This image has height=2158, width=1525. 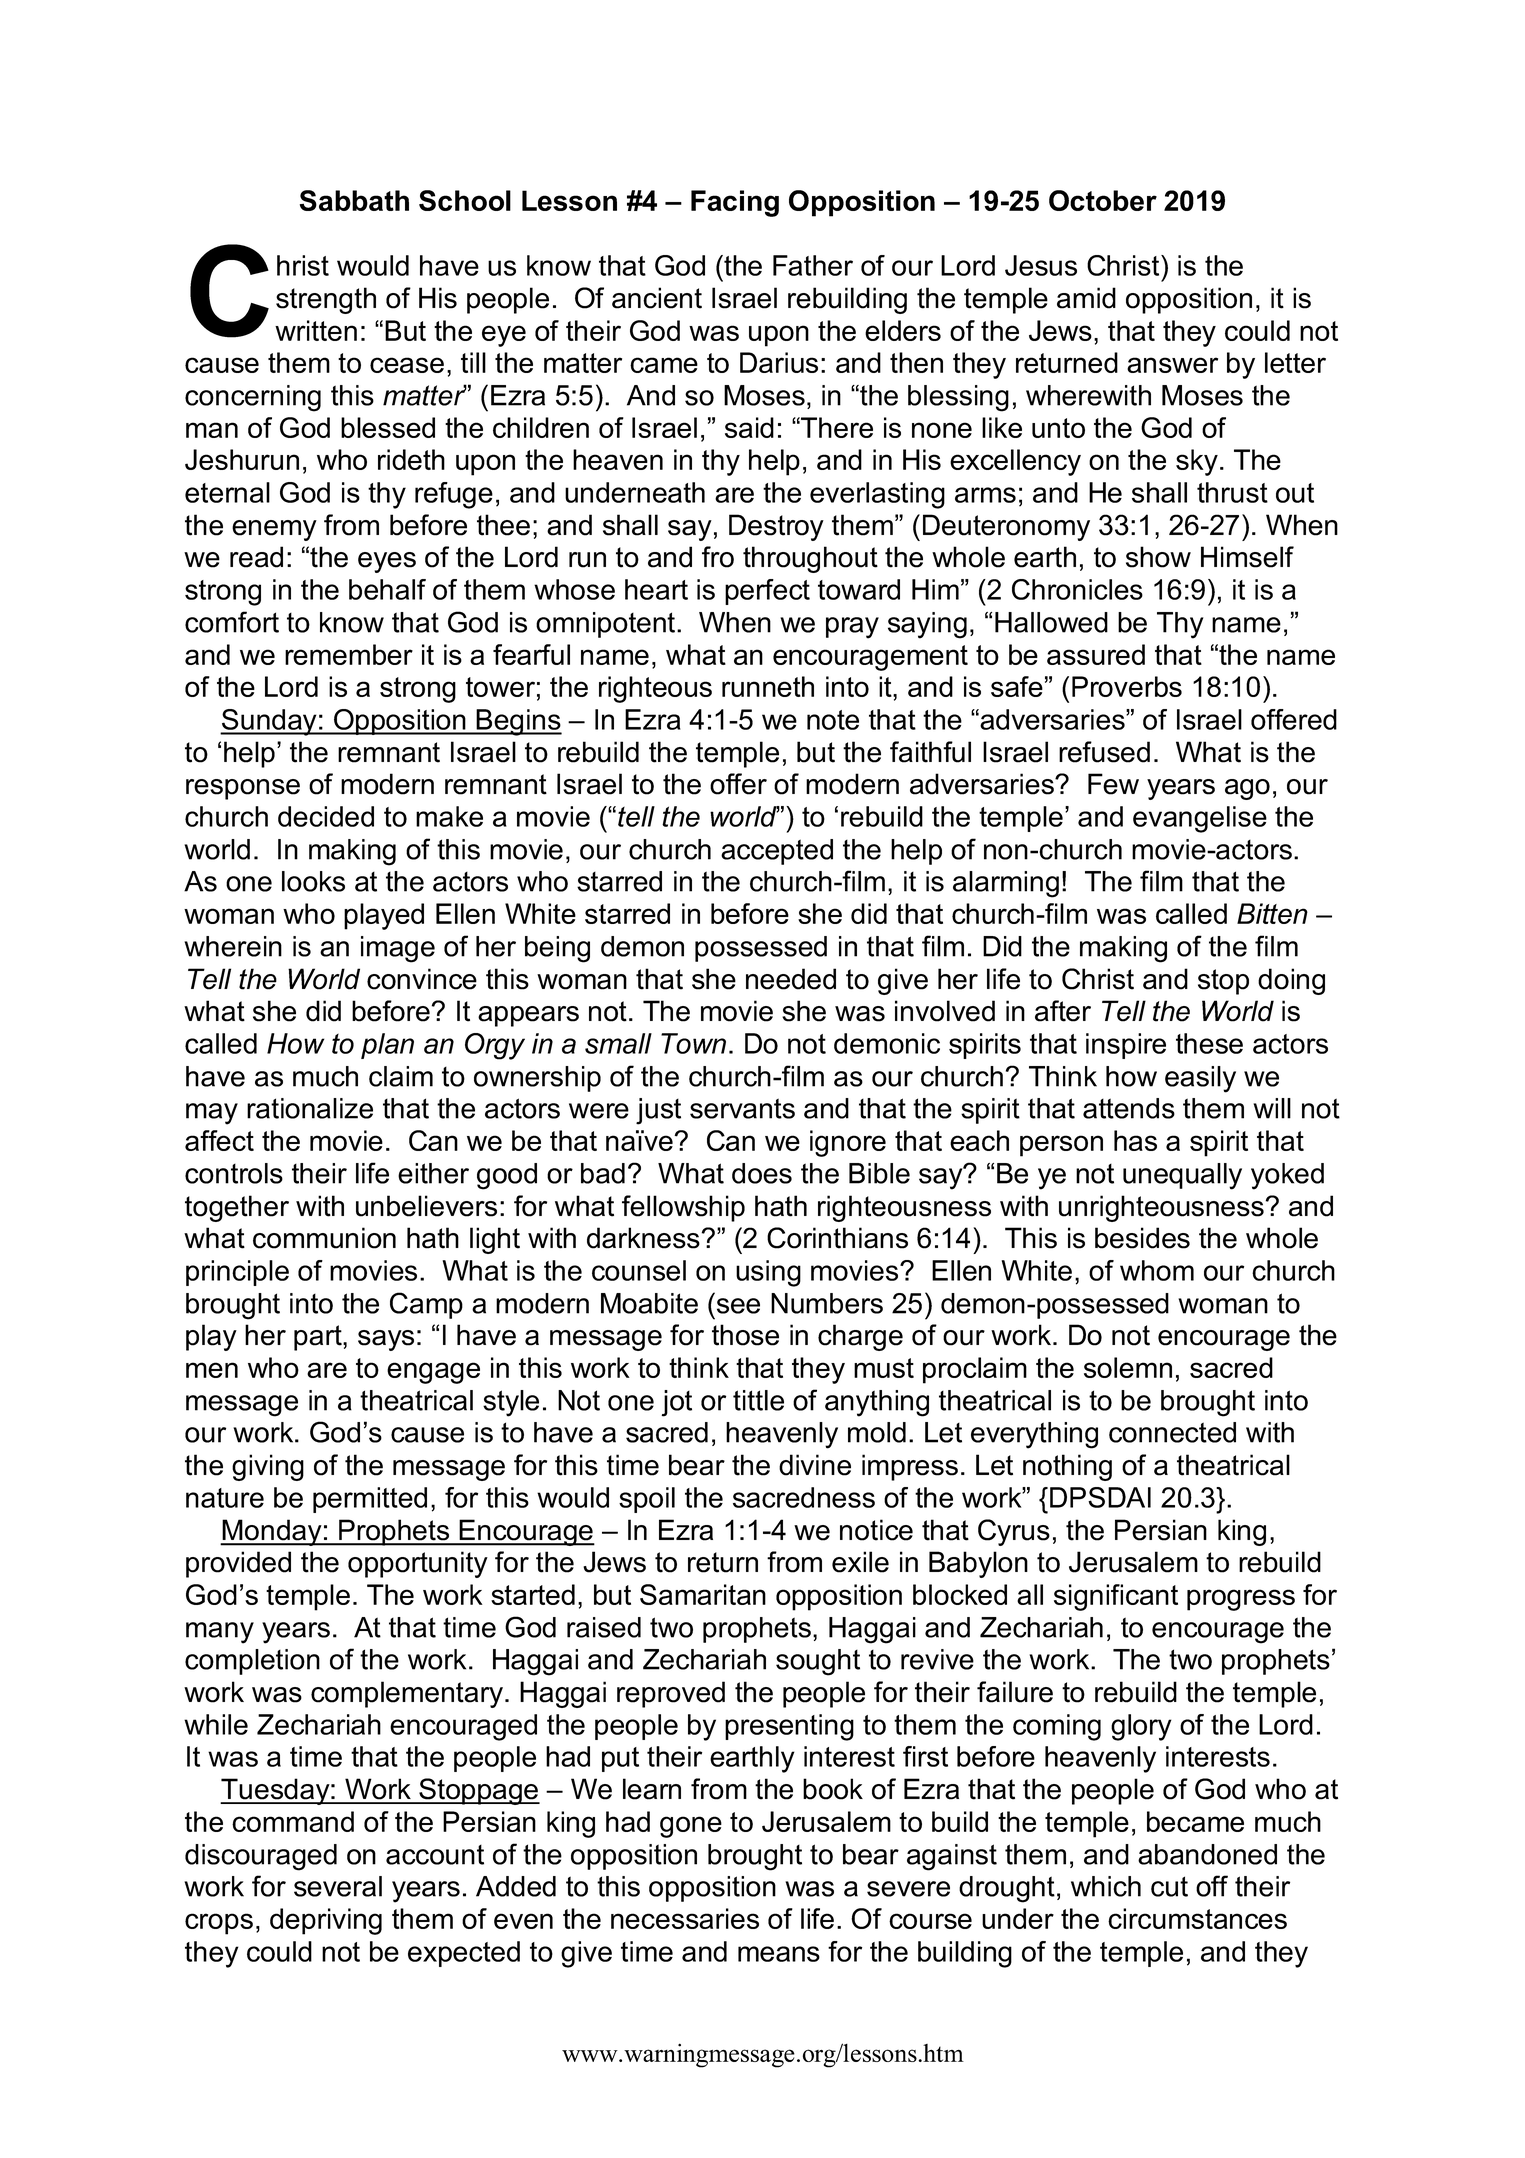 What do you see at coordinates (1103, 200) in the image?
I see `October` at bounding box center [1103, 200].
